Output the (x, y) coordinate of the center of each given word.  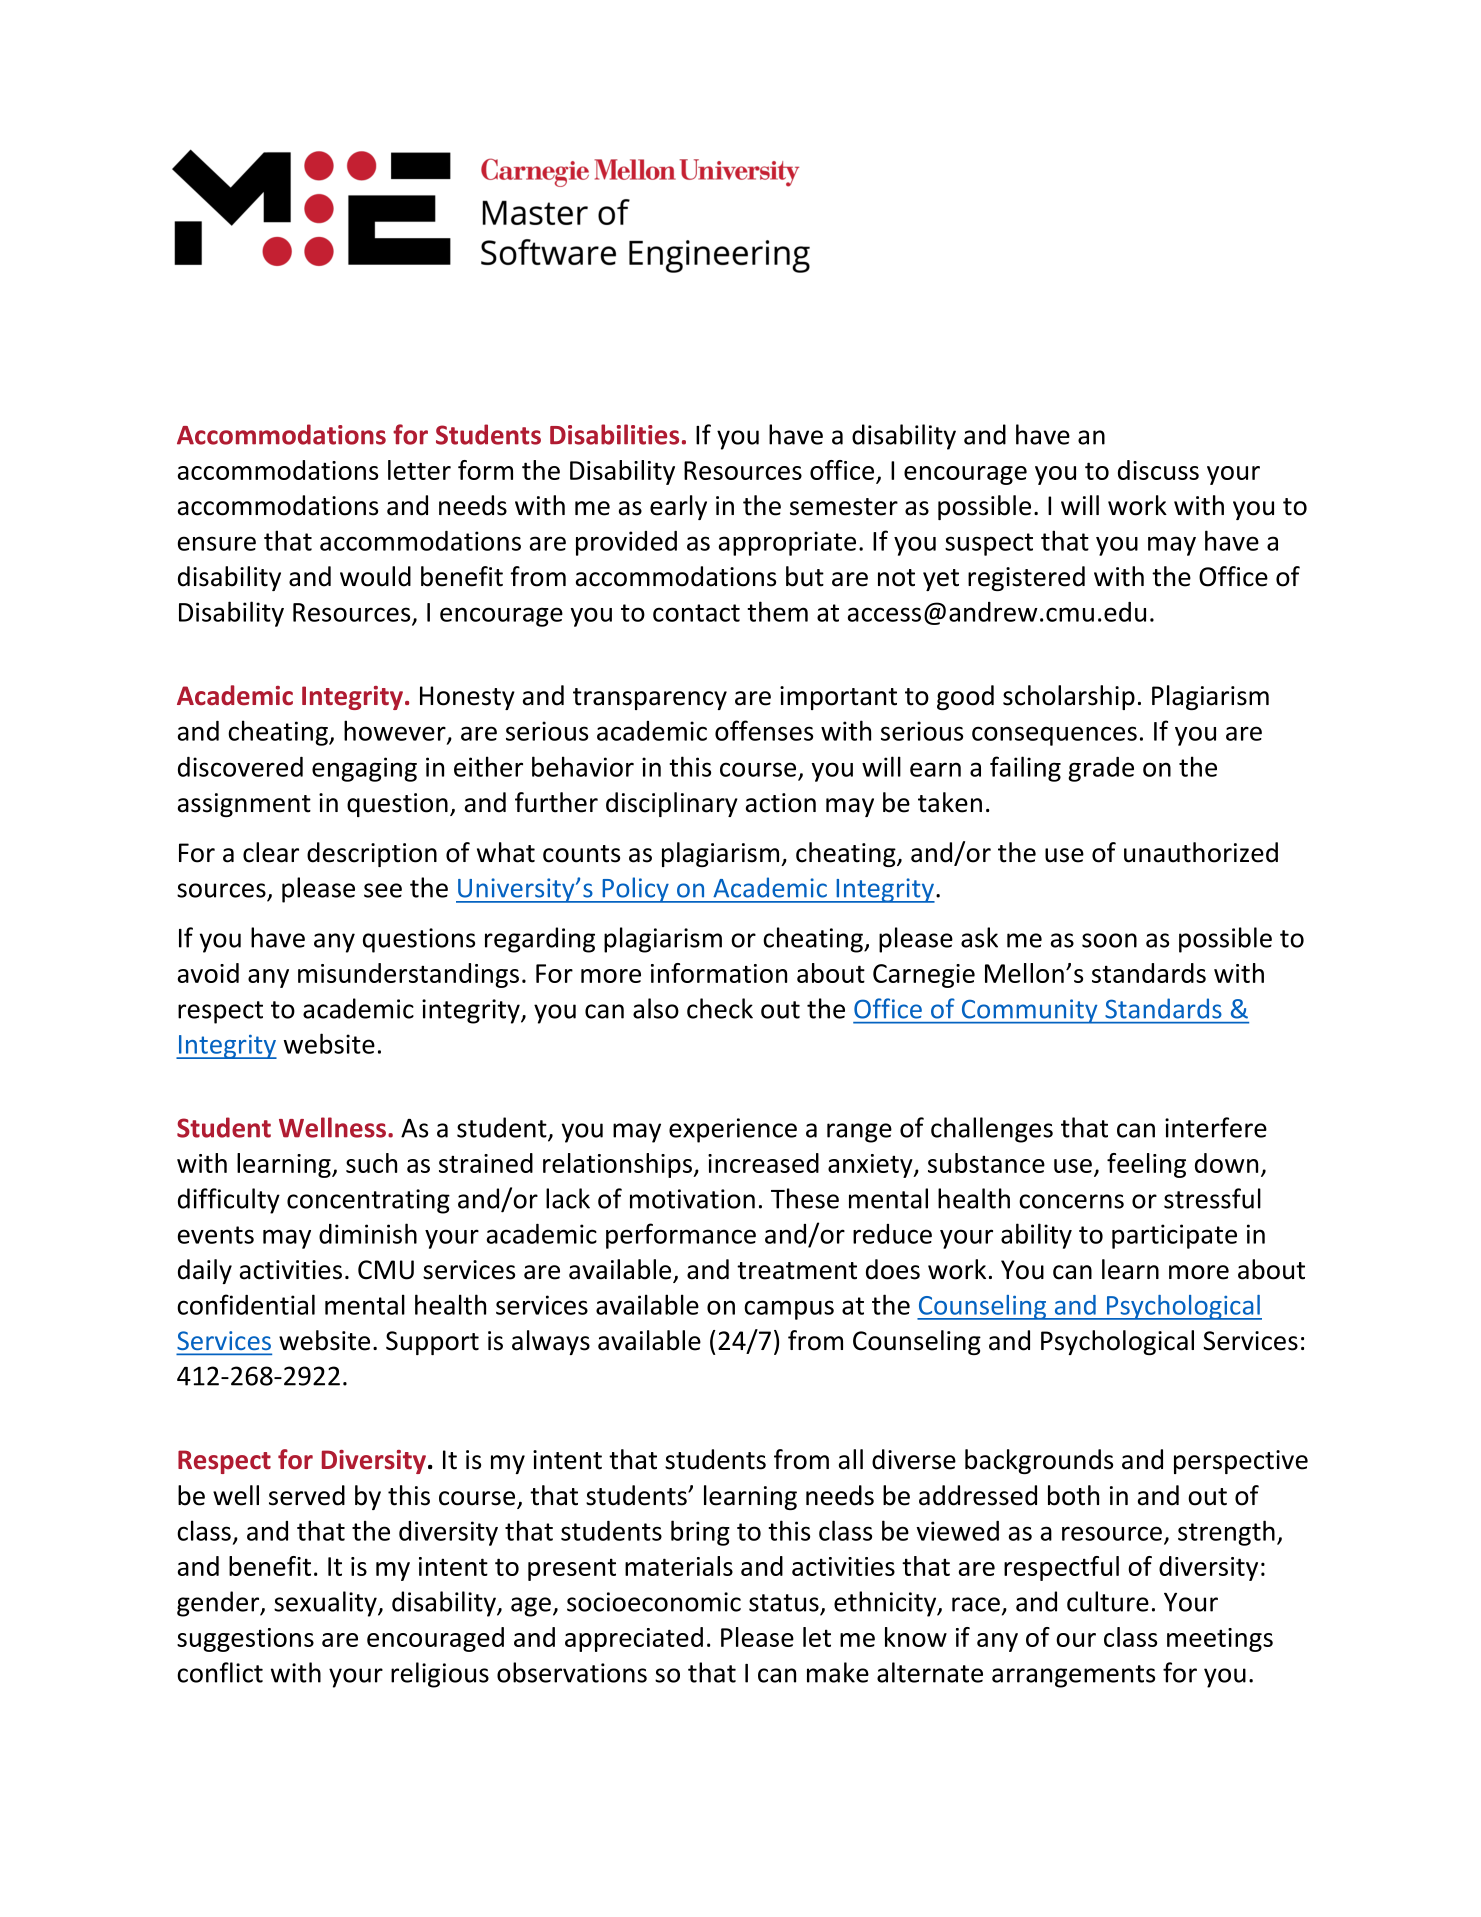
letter (419, 470)
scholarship (1069, 697)
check (720, 1008)
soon (1109, 940)
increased (763, 1163)
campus (789, 1310)
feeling (1146, 1165)
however (396, 731)
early (678, 507)
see (383, 890)
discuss (1158, 470)
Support (432, 1343)
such (371, 1163)
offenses (764, 730)
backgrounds (1039, 1461)
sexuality (326, 1604)
